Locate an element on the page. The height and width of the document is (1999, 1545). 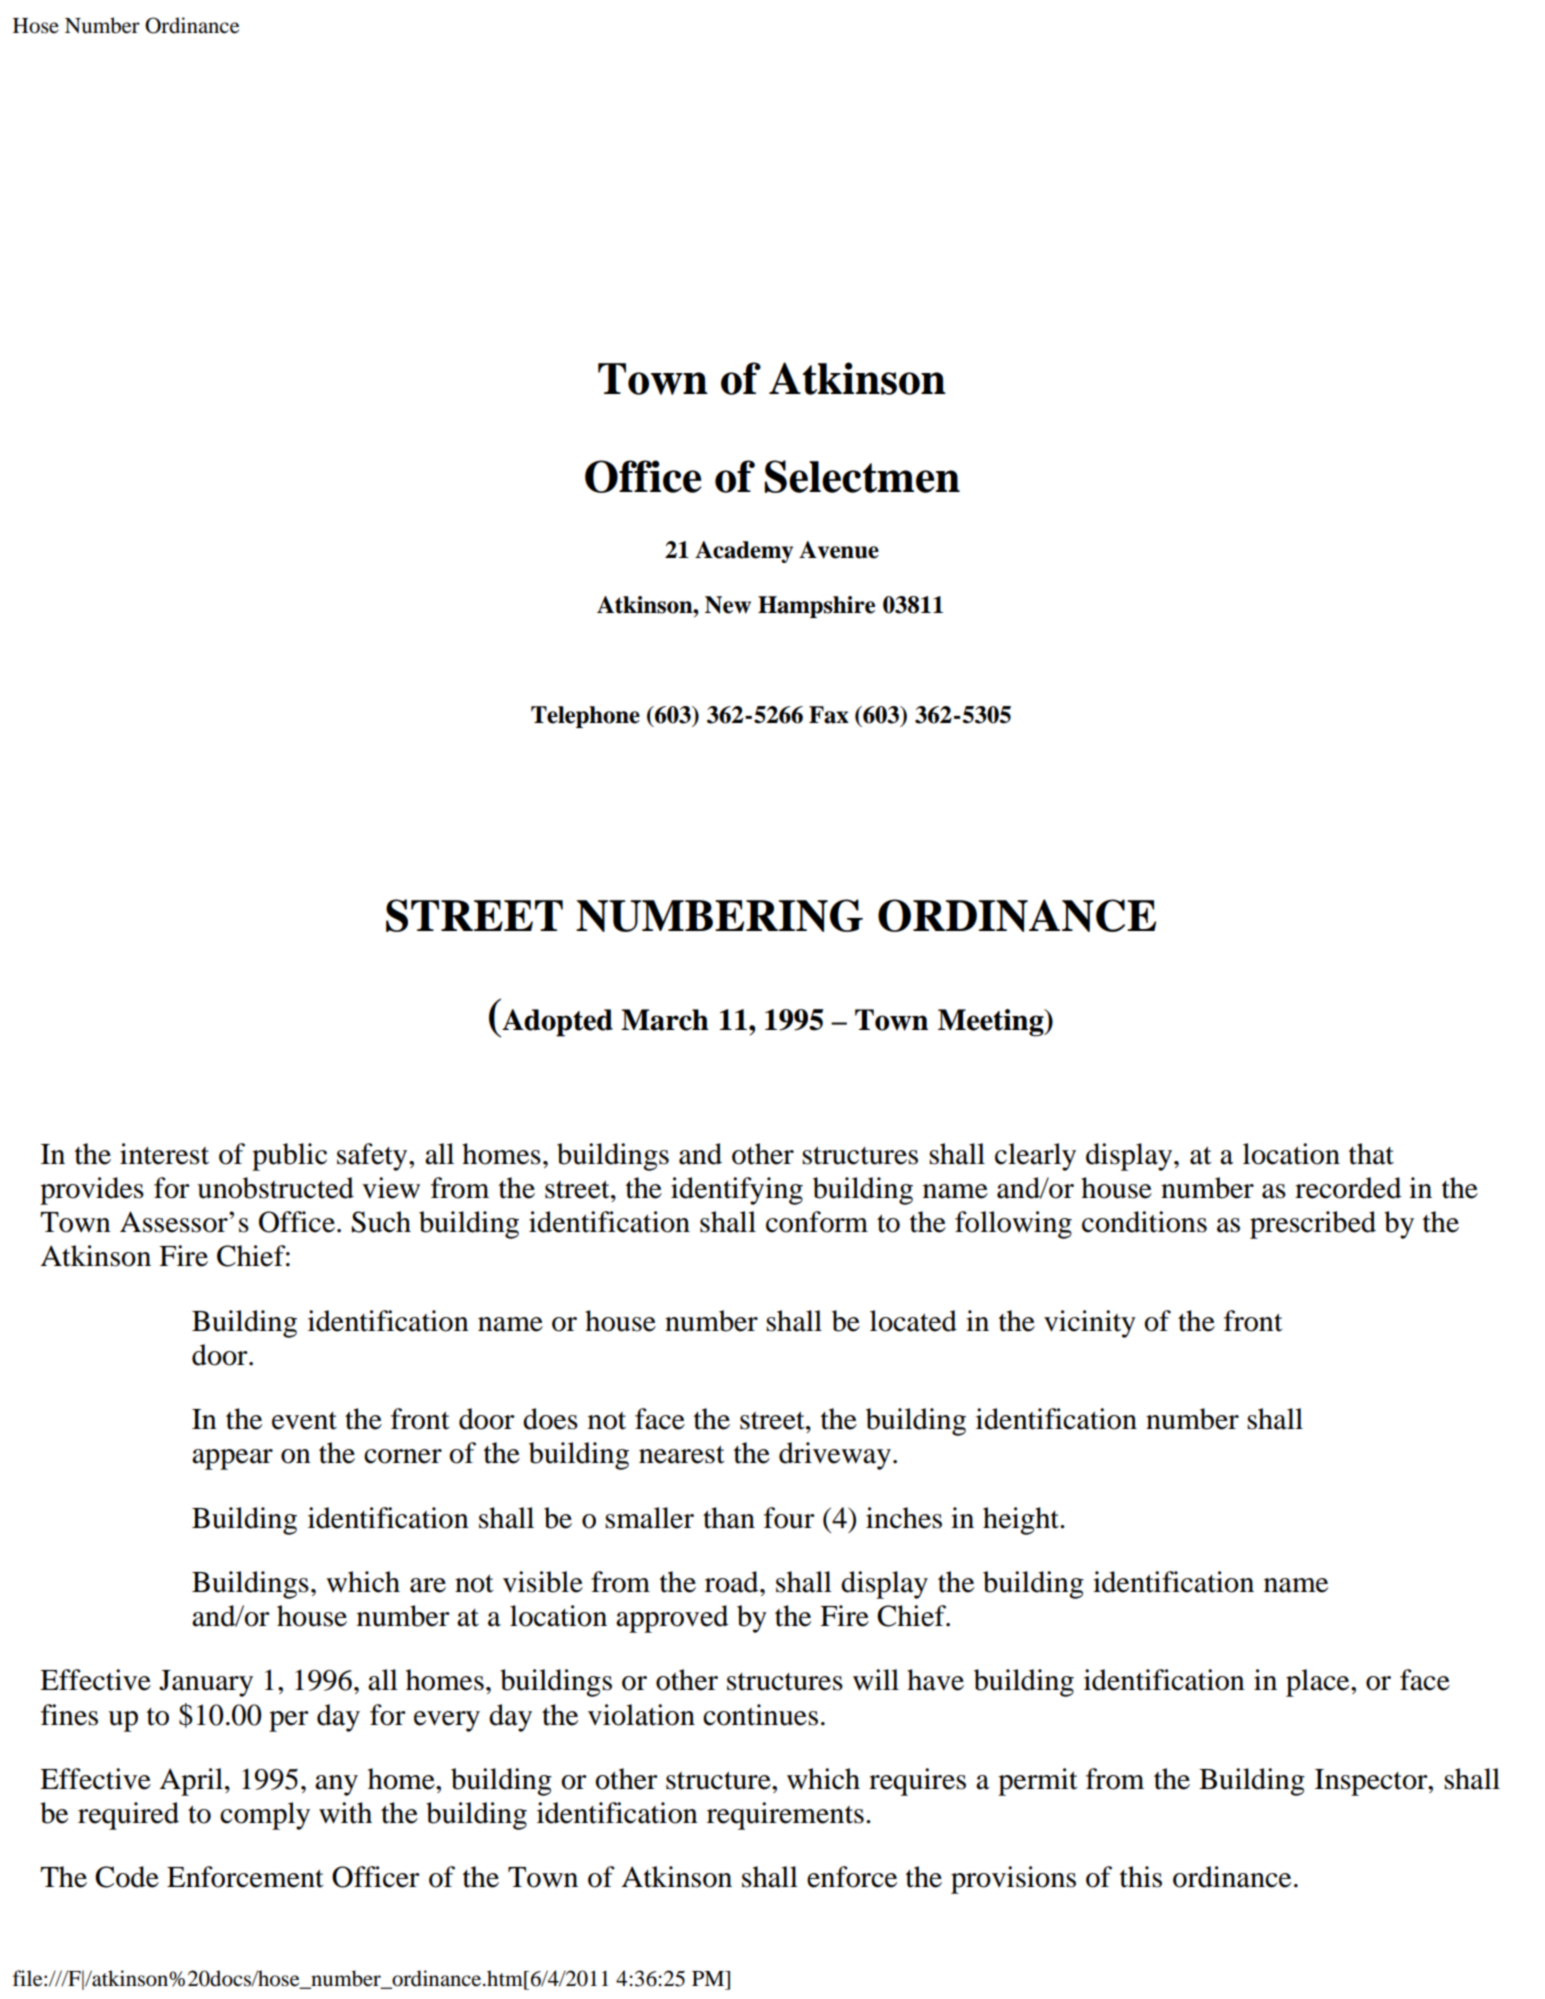
Telephone is located at coordinates (585, 717).
